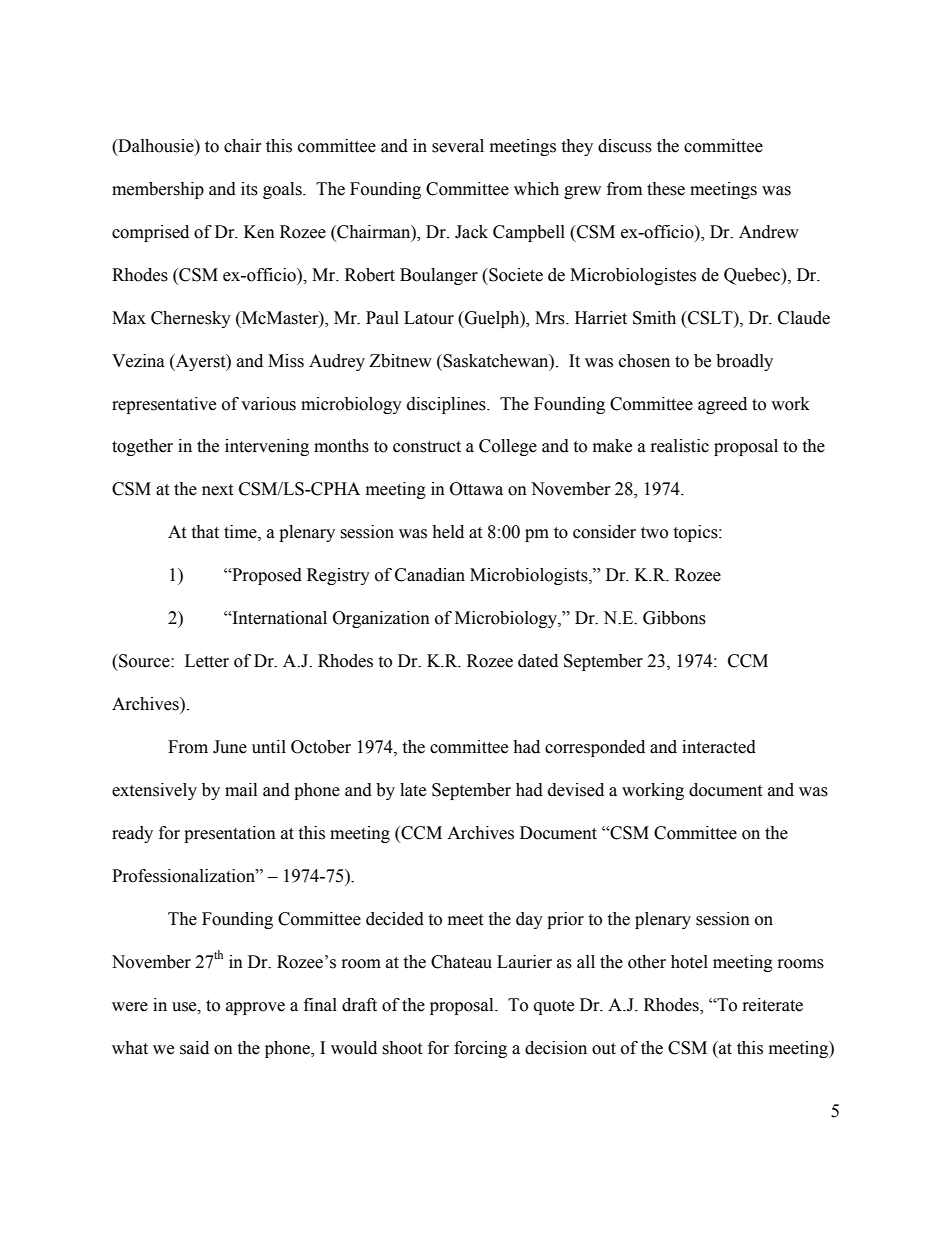  What do you see at coordinates (719, 747) in the screenshot?
I see `interacted` at bounding box center [719, 747].
